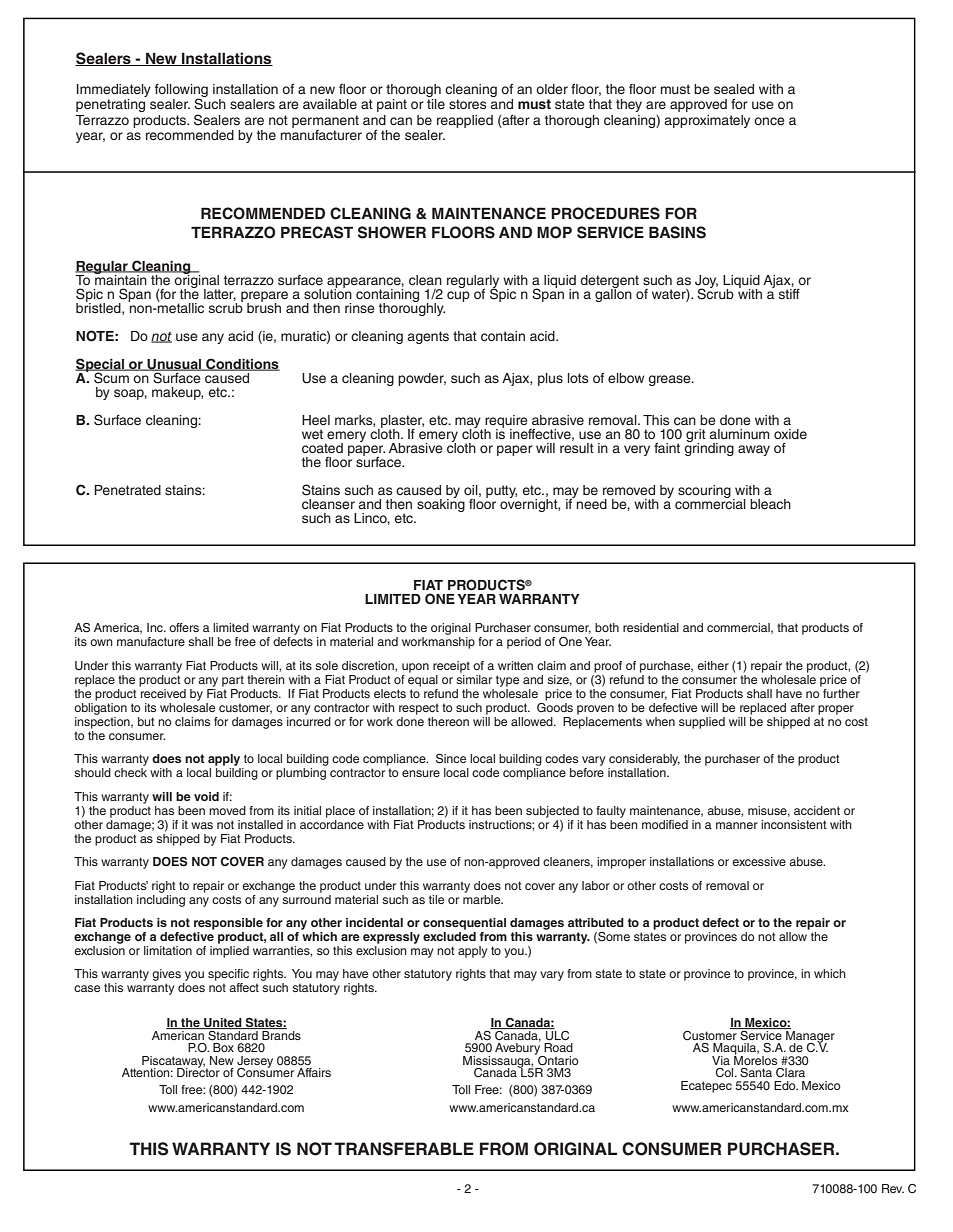 This screenshot has width=953, height=1232. What do you see at coordinates (174, 365) in the screenshot?
I see `Unusual` at bounding box center [174, 365].
